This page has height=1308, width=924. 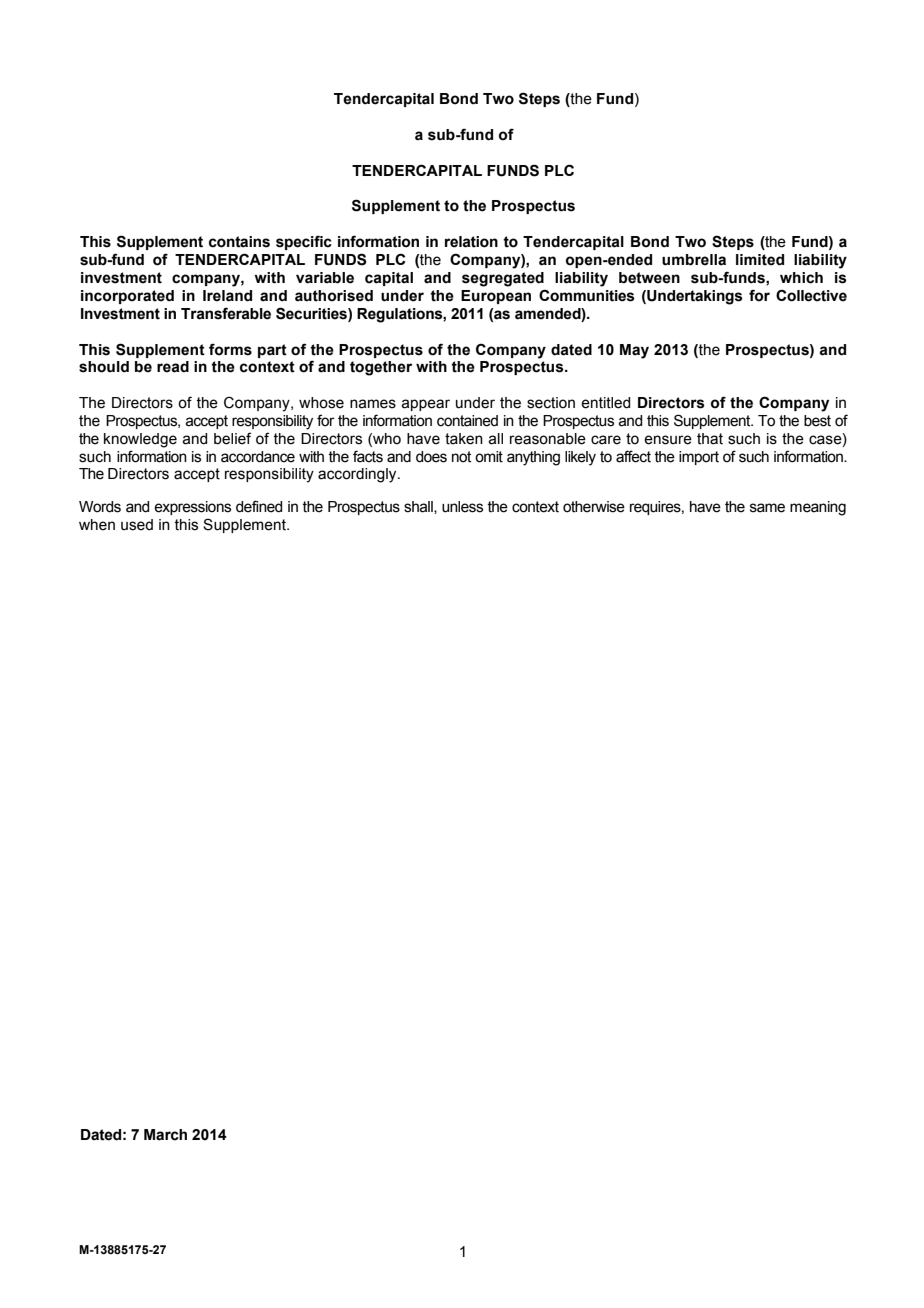 What do you see at coordinates (137, 525) in the page?
I see `used` at bounding box center [137, 525].
